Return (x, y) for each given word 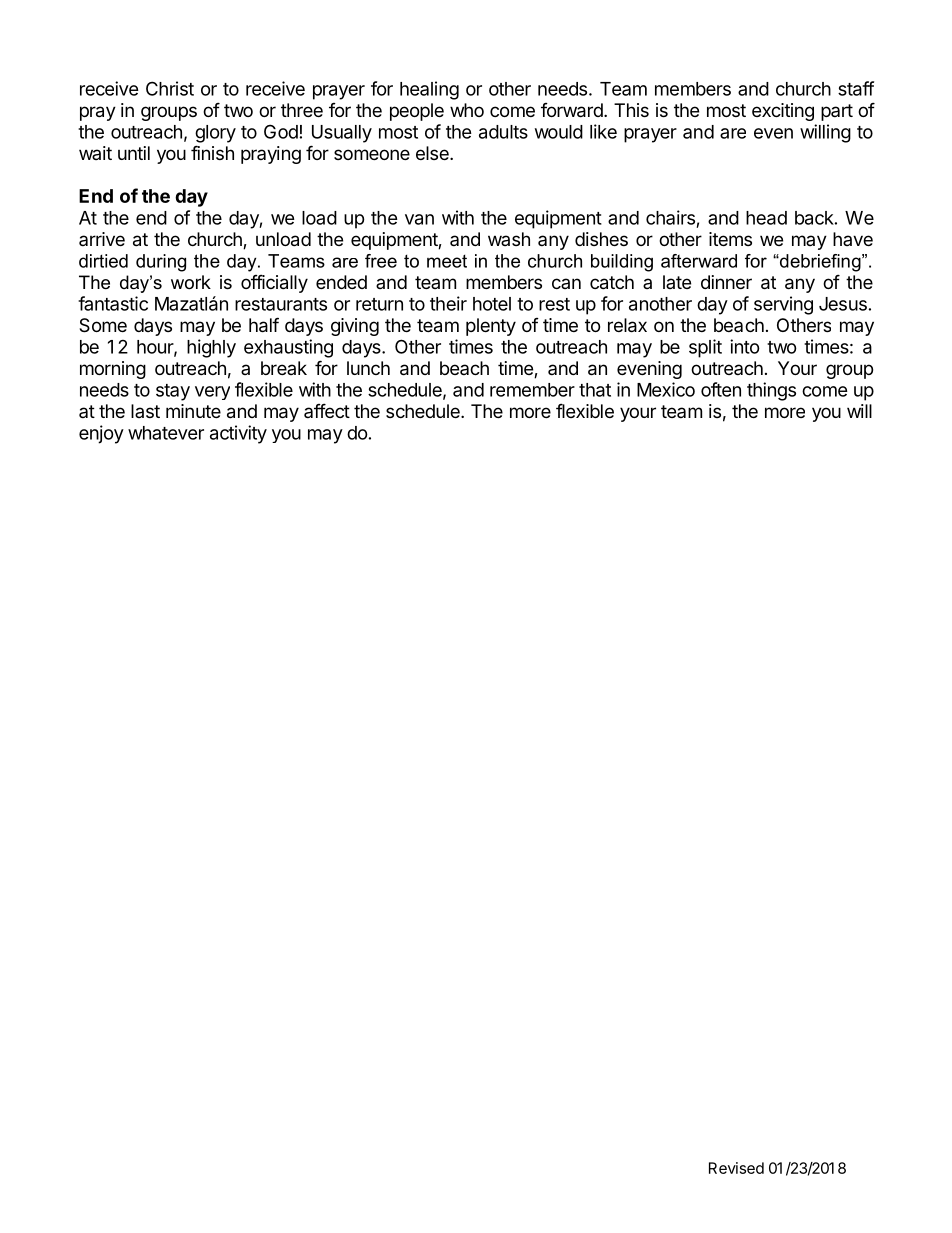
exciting (783, 112)
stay (173, 392)
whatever (166, 433)
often (721, 389)
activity (238, 434)
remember (532, 390)
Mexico (666, 389)
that (595, 390)
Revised (736, 1168)
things (771, 391)
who (467, 110)
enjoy (101, 434)
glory (215, 134)
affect (327, 410)
